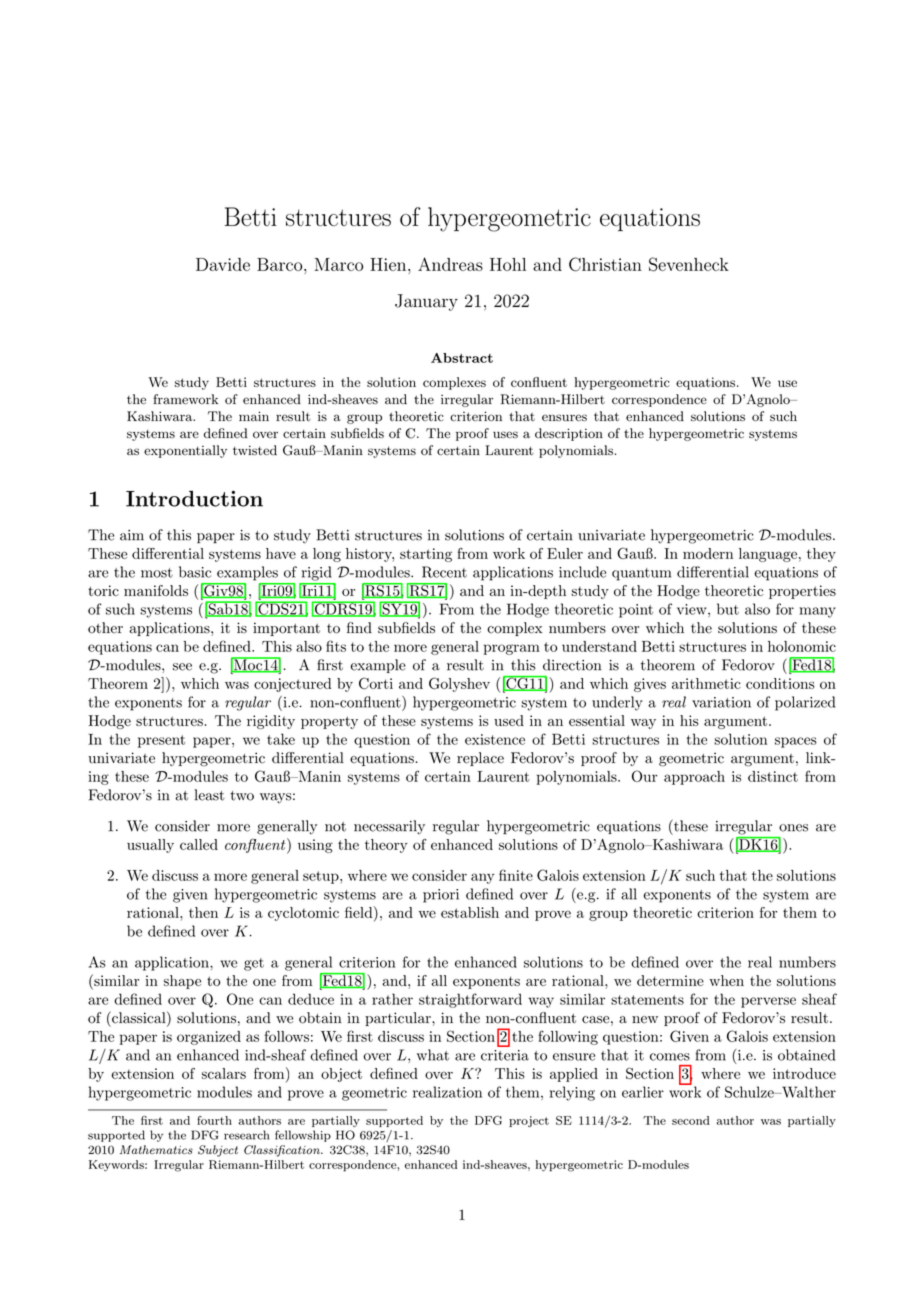 This screenshot has height=1308, width=924. What do you see at coordinates (426, 302) in the screenshot?
I see `January` at bounding box center [426, 302].
